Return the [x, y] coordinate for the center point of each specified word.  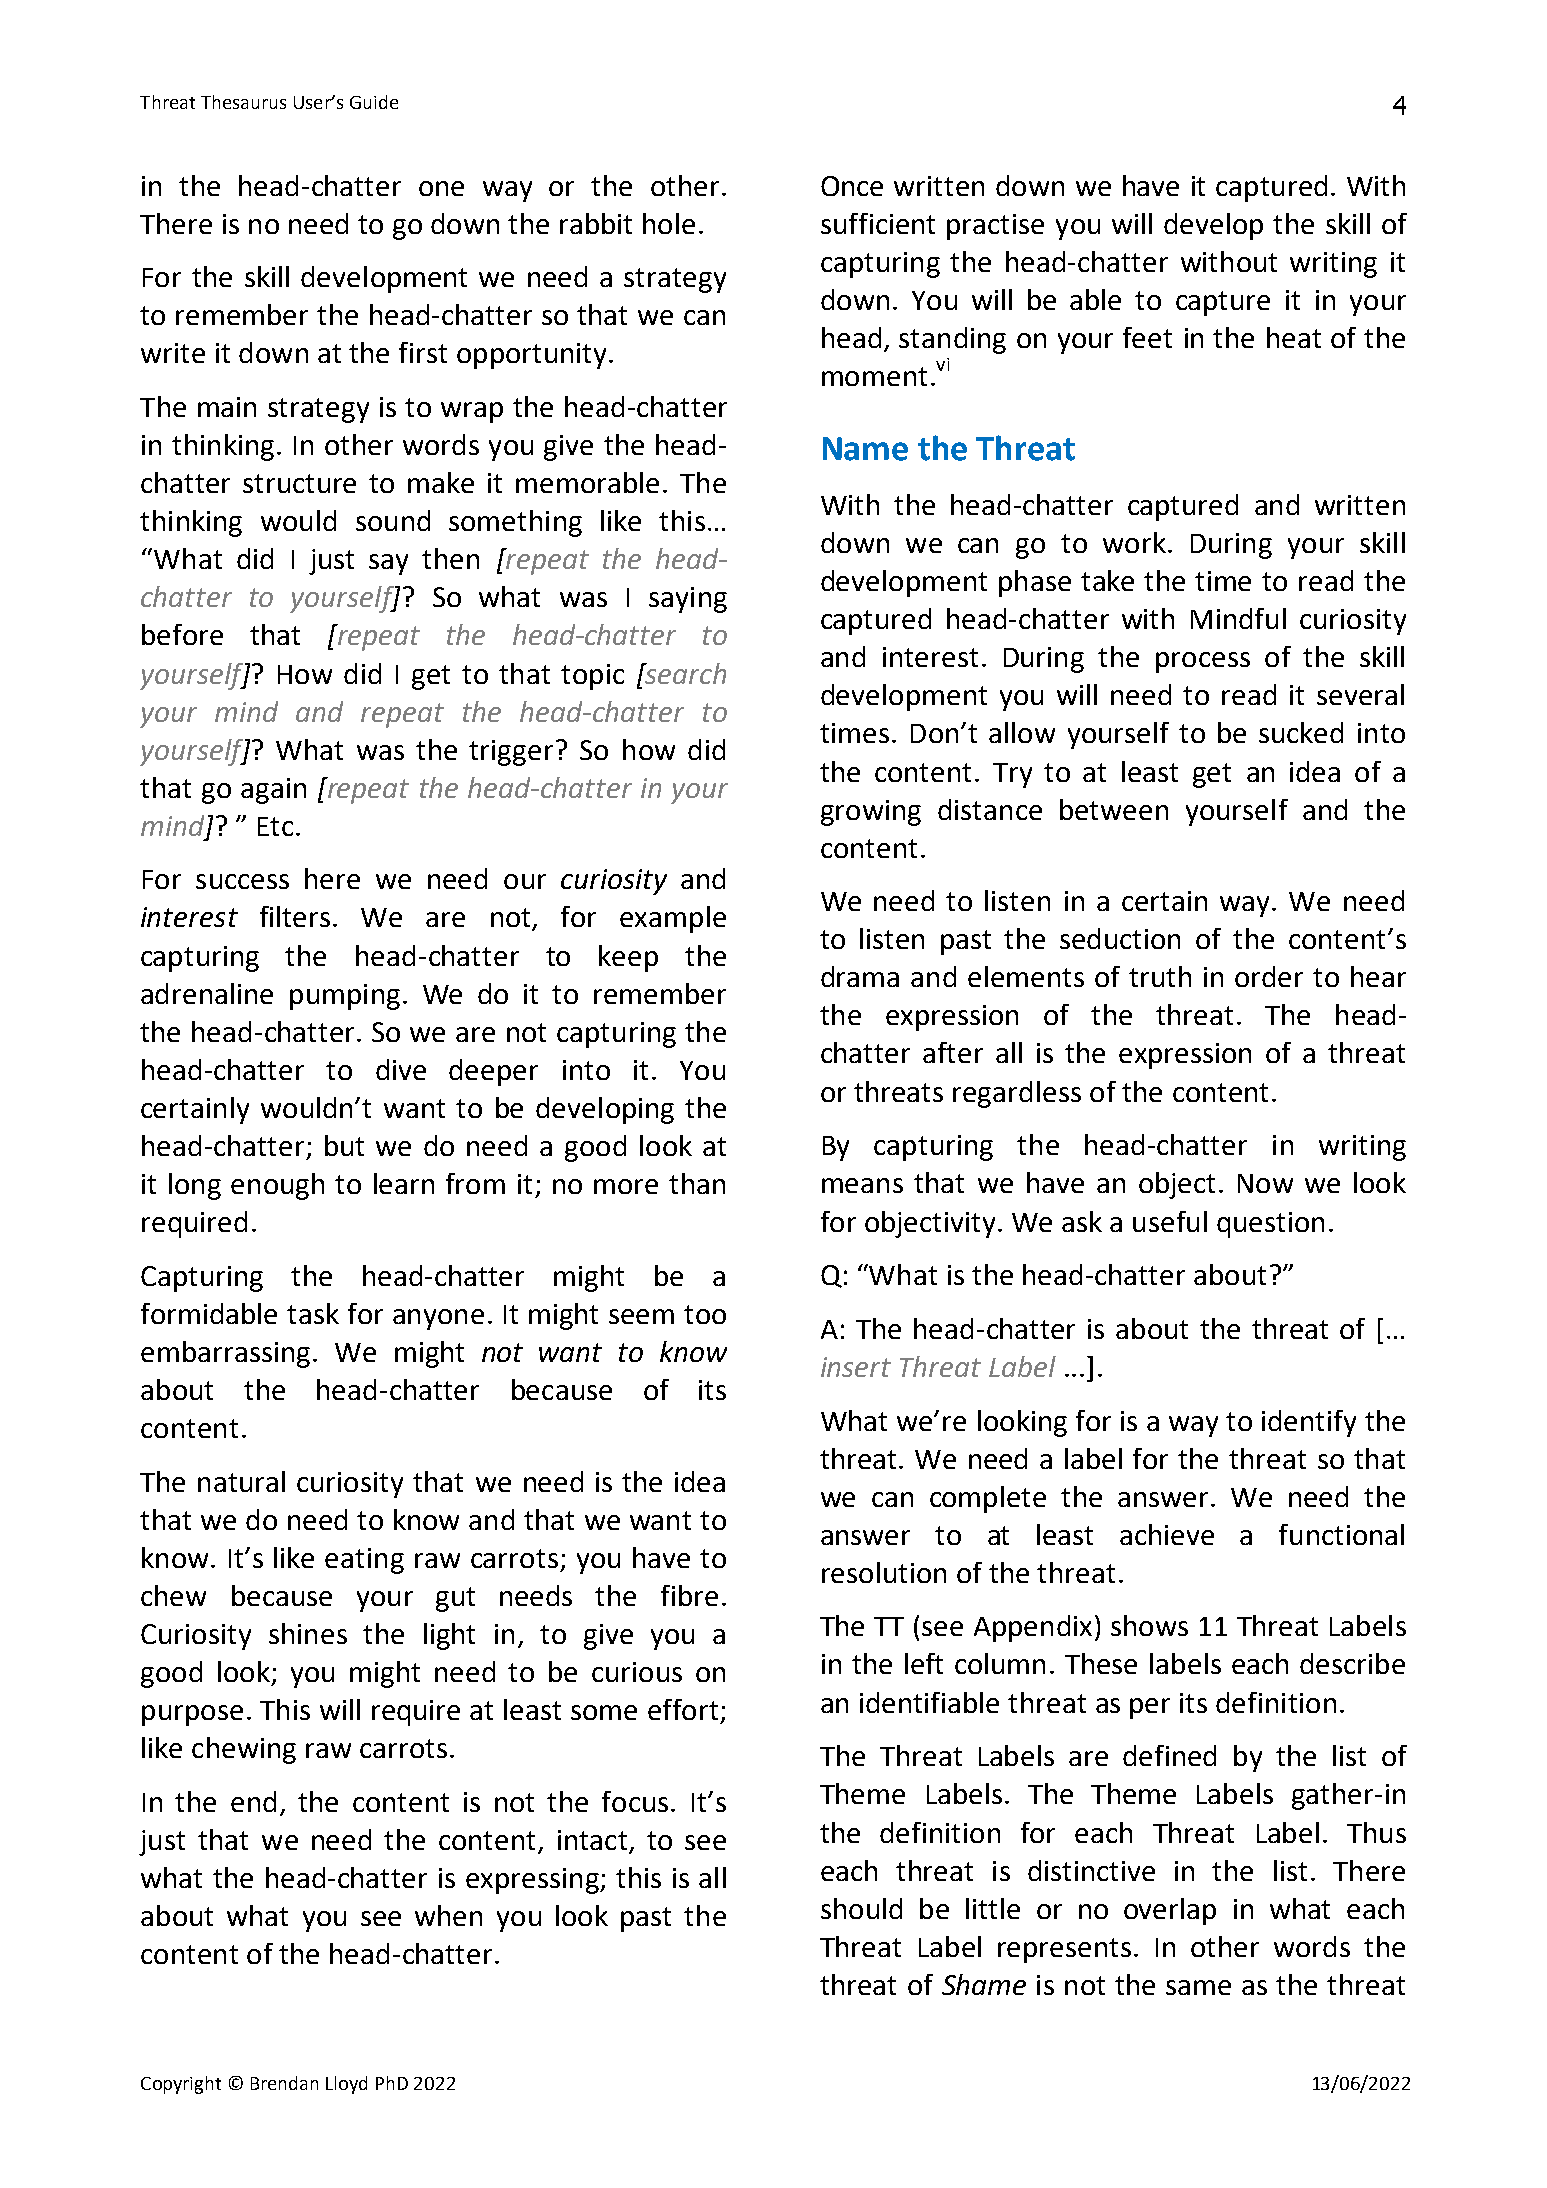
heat [1294, 337]
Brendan [284, 2083]
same [1198, 1987]
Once [852, 186]
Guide [374, 102]
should [861, 1908]
